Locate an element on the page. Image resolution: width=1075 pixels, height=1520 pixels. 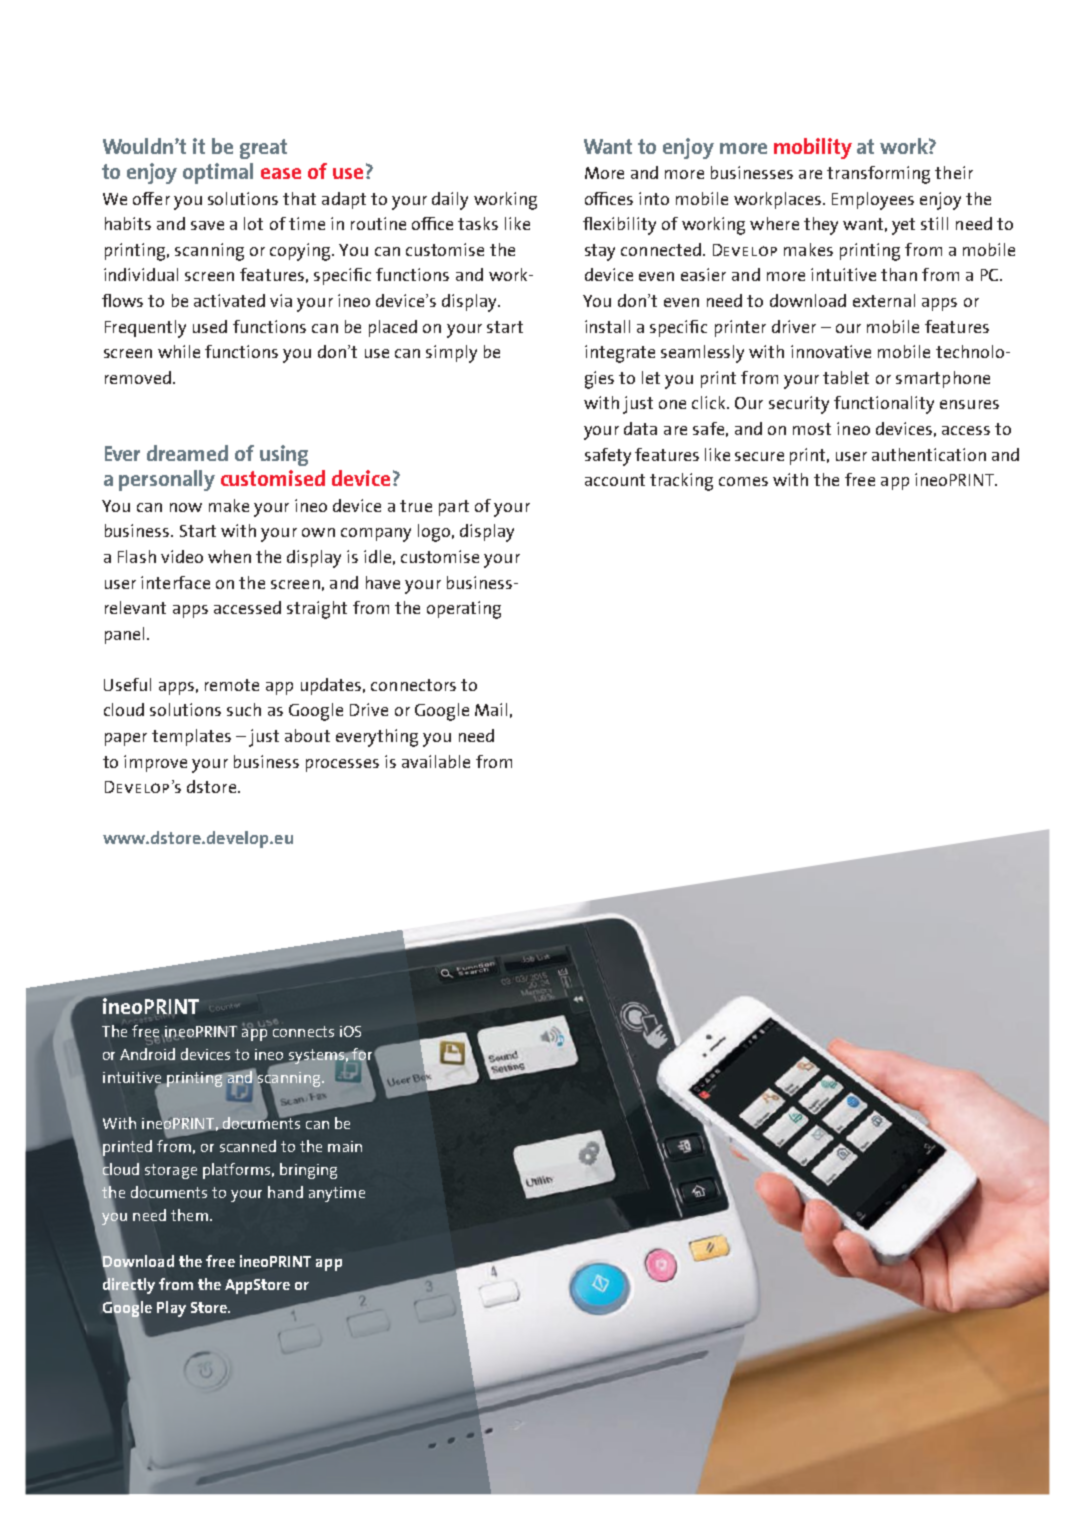
account is located at coordinates (615, 480).
